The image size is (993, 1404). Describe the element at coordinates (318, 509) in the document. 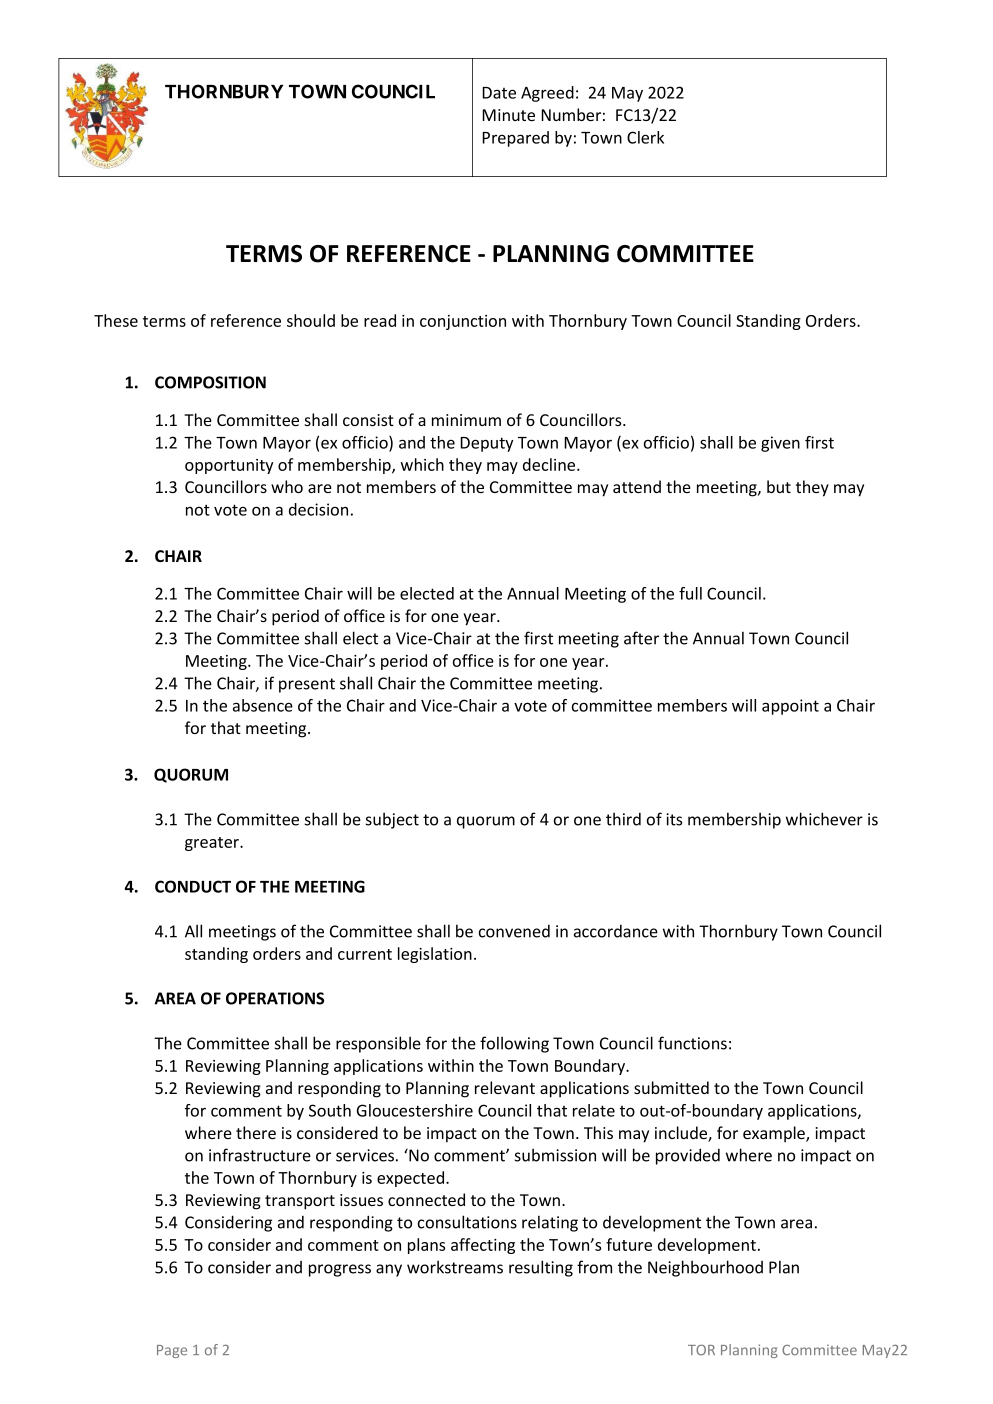

I see `decision` at that location.
